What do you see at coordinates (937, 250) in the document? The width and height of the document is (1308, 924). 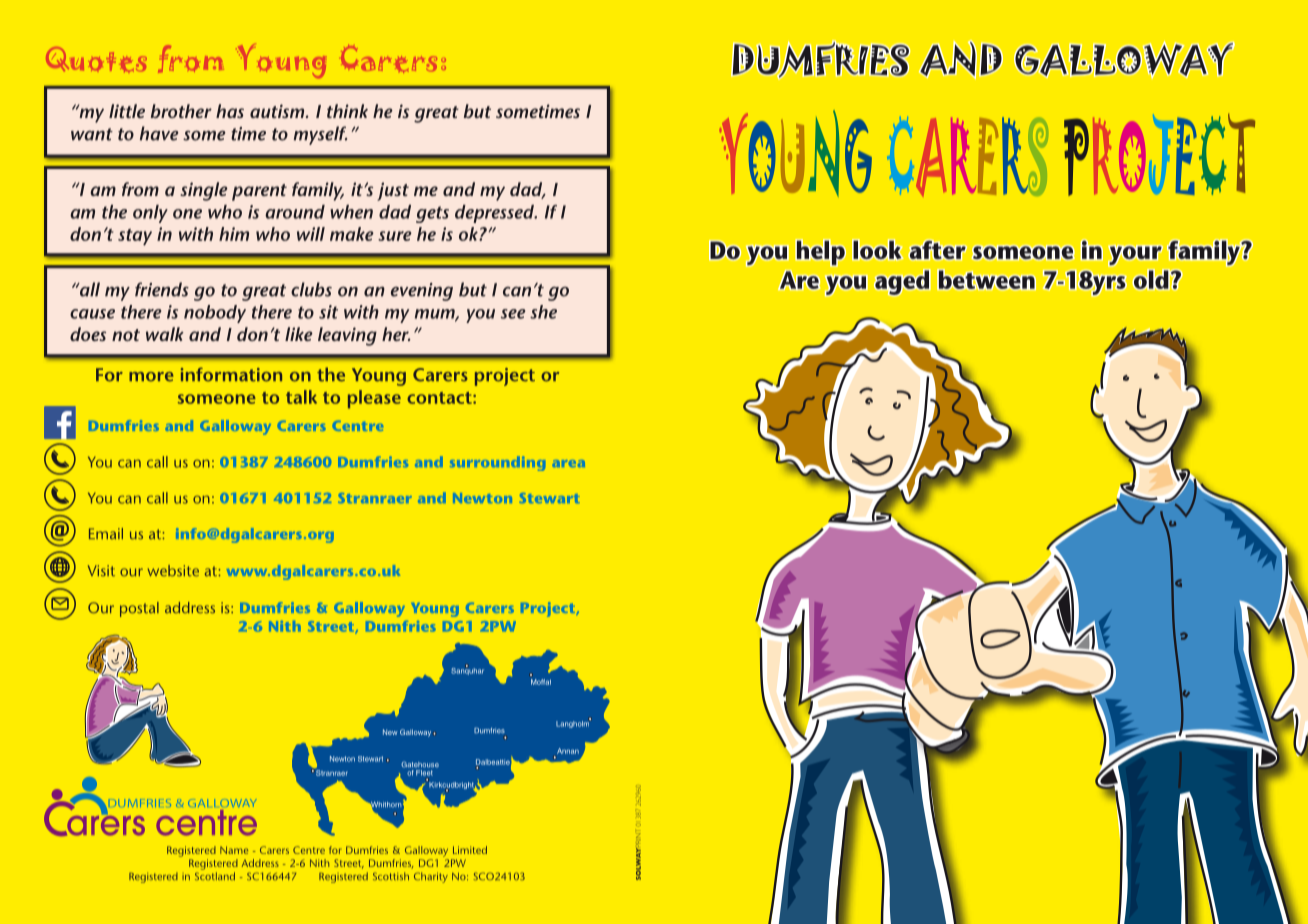 I see `after` at bounding box center [937, 250].
